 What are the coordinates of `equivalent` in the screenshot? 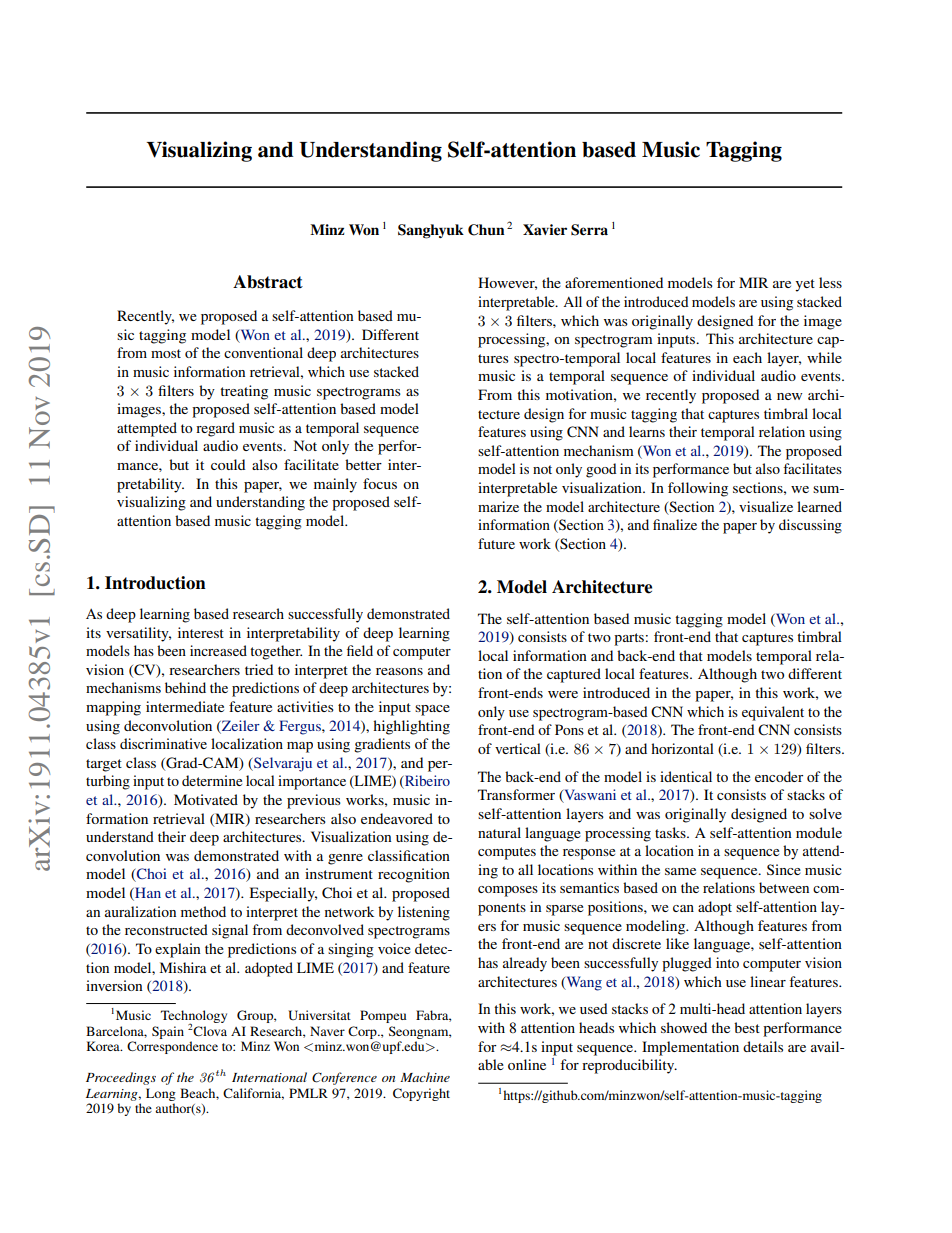 It's located at (773, 713).
